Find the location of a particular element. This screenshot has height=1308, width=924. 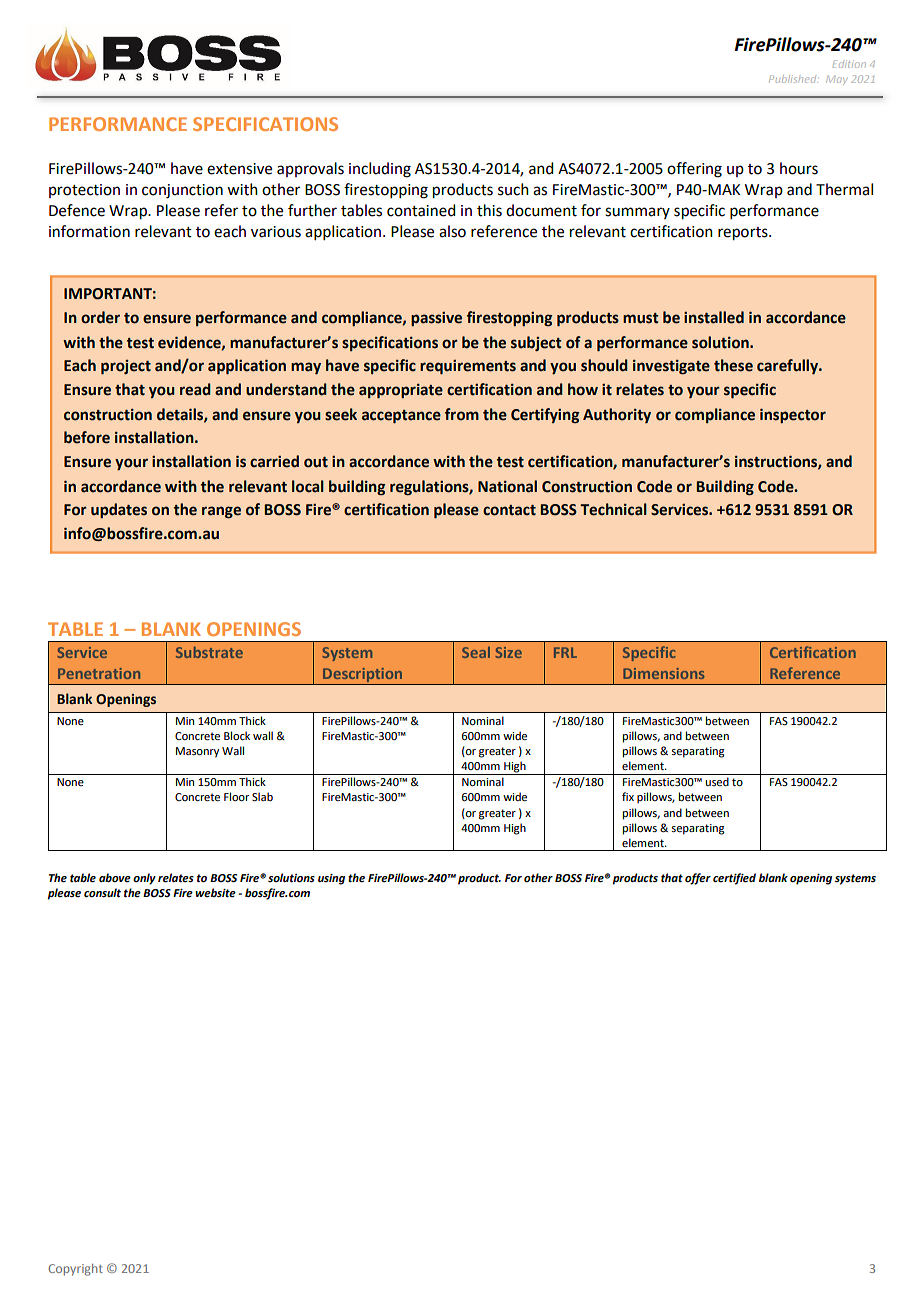

only is located at coordinates (144, 879).
